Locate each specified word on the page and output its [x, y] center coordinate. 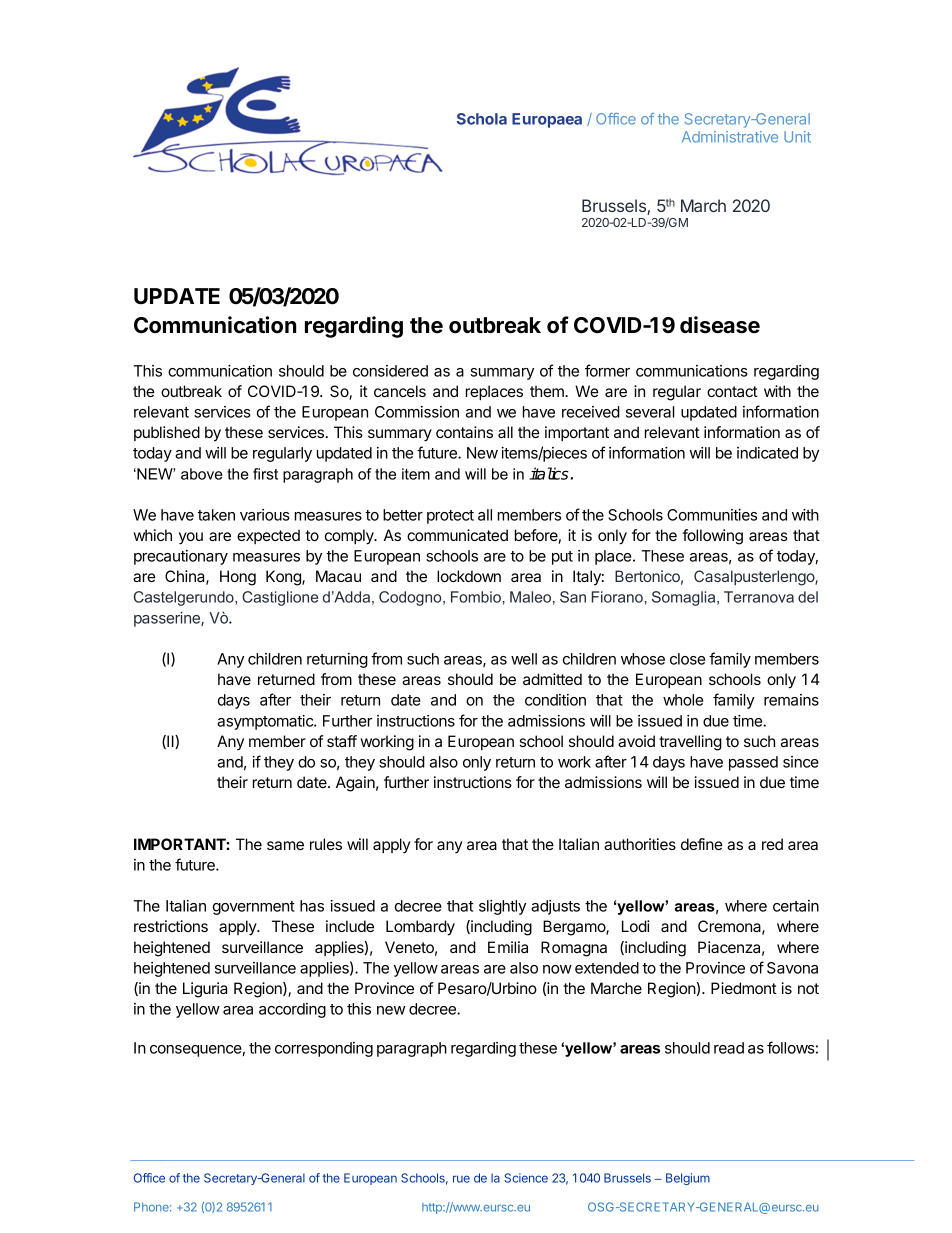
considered [390, 371]
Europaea [547, 120]
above [202, 474]
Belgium [688, 1179]
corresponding [324, 1049]
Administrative [730, 137]
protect [450, 517]
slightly [502, 907]
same [285, 845]
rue [461, 1179]
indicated [767, 453]
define [701, 844]
